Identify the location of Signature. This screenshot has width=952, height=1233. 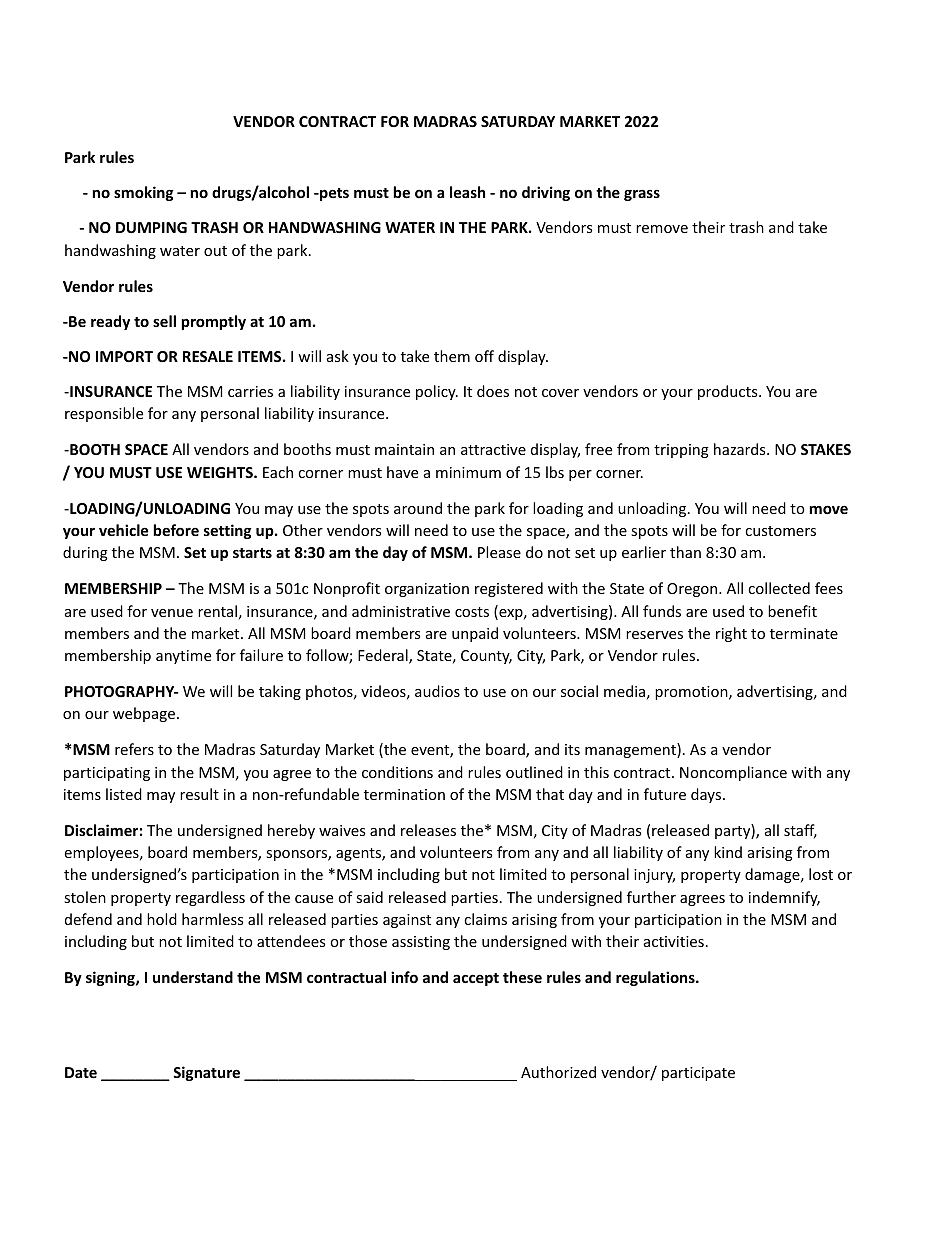
(206, 1073).
